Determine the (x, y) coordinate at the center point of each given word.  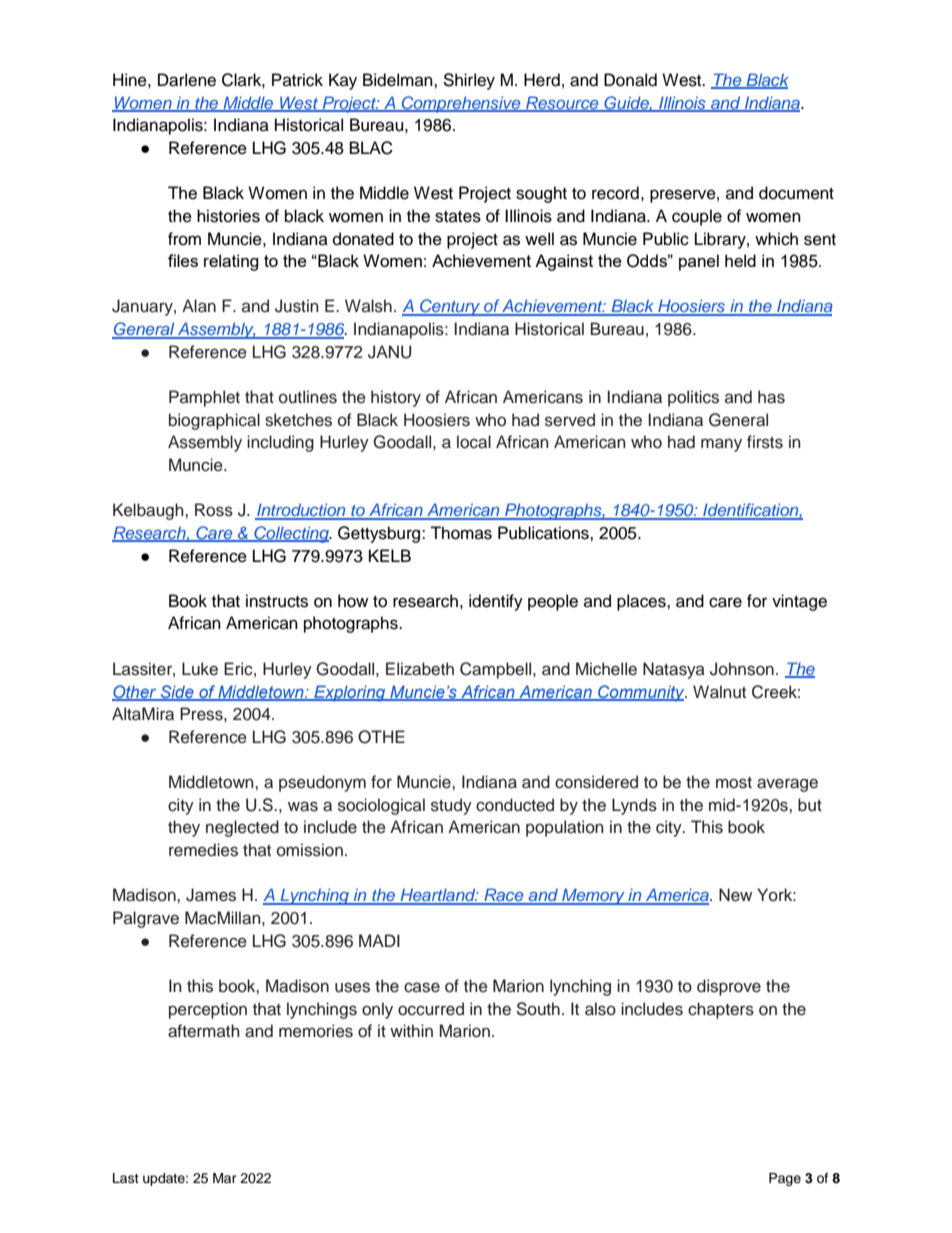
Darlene (187, 80)
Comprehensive (461, 104)
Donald (630, 80)
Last (126, 1178)
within (411, 1030)
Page (785, 1179)
